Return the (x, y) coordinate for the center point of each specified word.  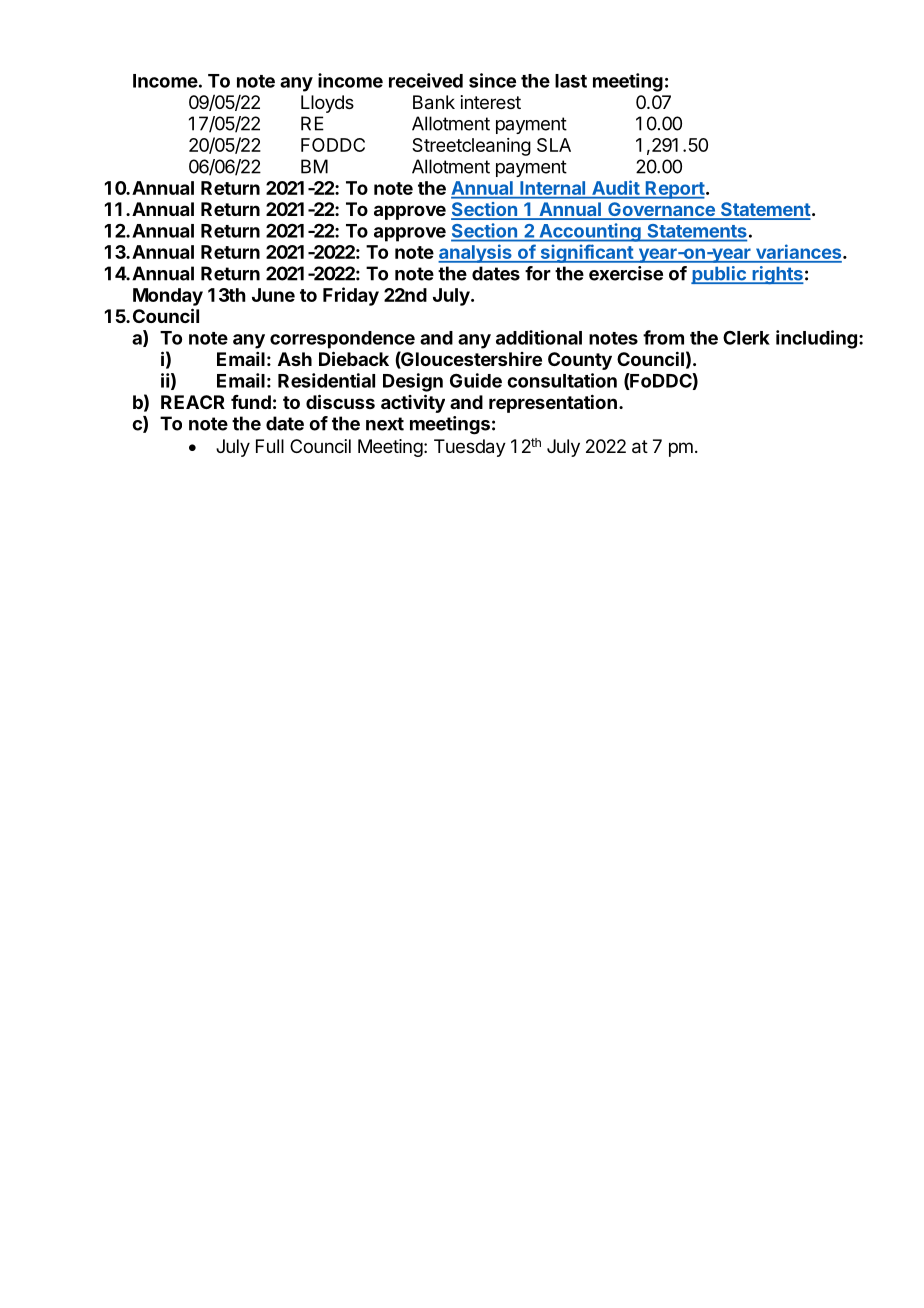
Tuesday (470, 448)
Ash (295, 359)
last (571, 81)
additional (539, 337)
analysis (476, 253)
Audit (616, 188)
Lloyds (327, 104)
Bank (434, 102)
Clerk (746, 338)
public (719, 275)
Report (674, 190)
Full (270, 446)
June (273, 295)
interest (491, 102)
